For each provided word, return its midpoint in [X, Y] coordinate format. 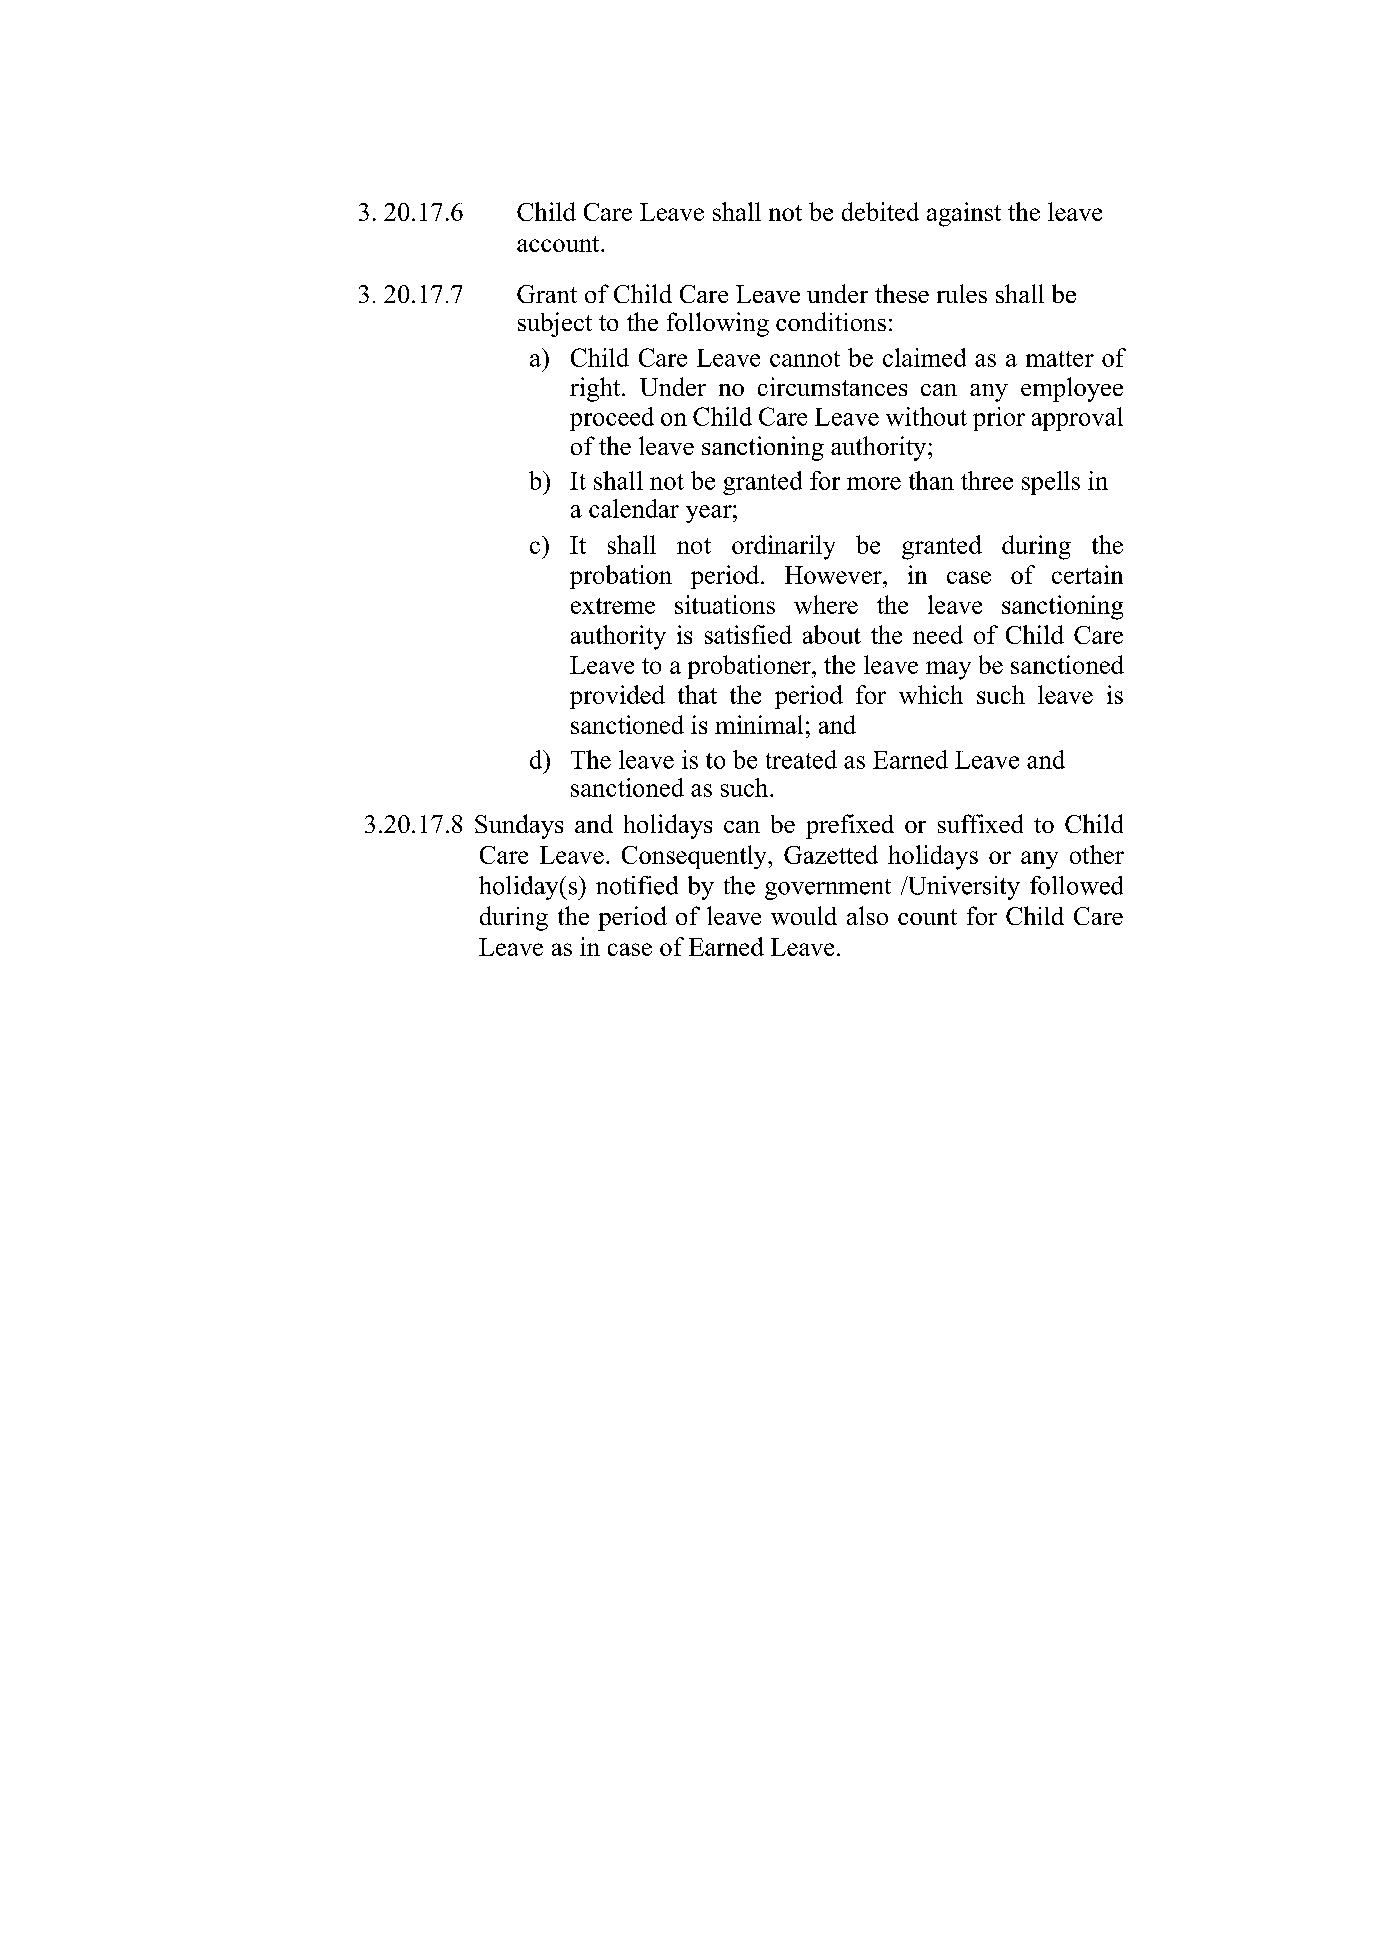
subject [555, 324]
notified [637, 885]
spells [1051, 483]
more [874, 483]
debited [880, 211]
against [964, 214]
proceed [612, 419]
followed [1076, 885]
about [832, 634]
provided [617, 697]
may [948, 670]
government [828, 889]
